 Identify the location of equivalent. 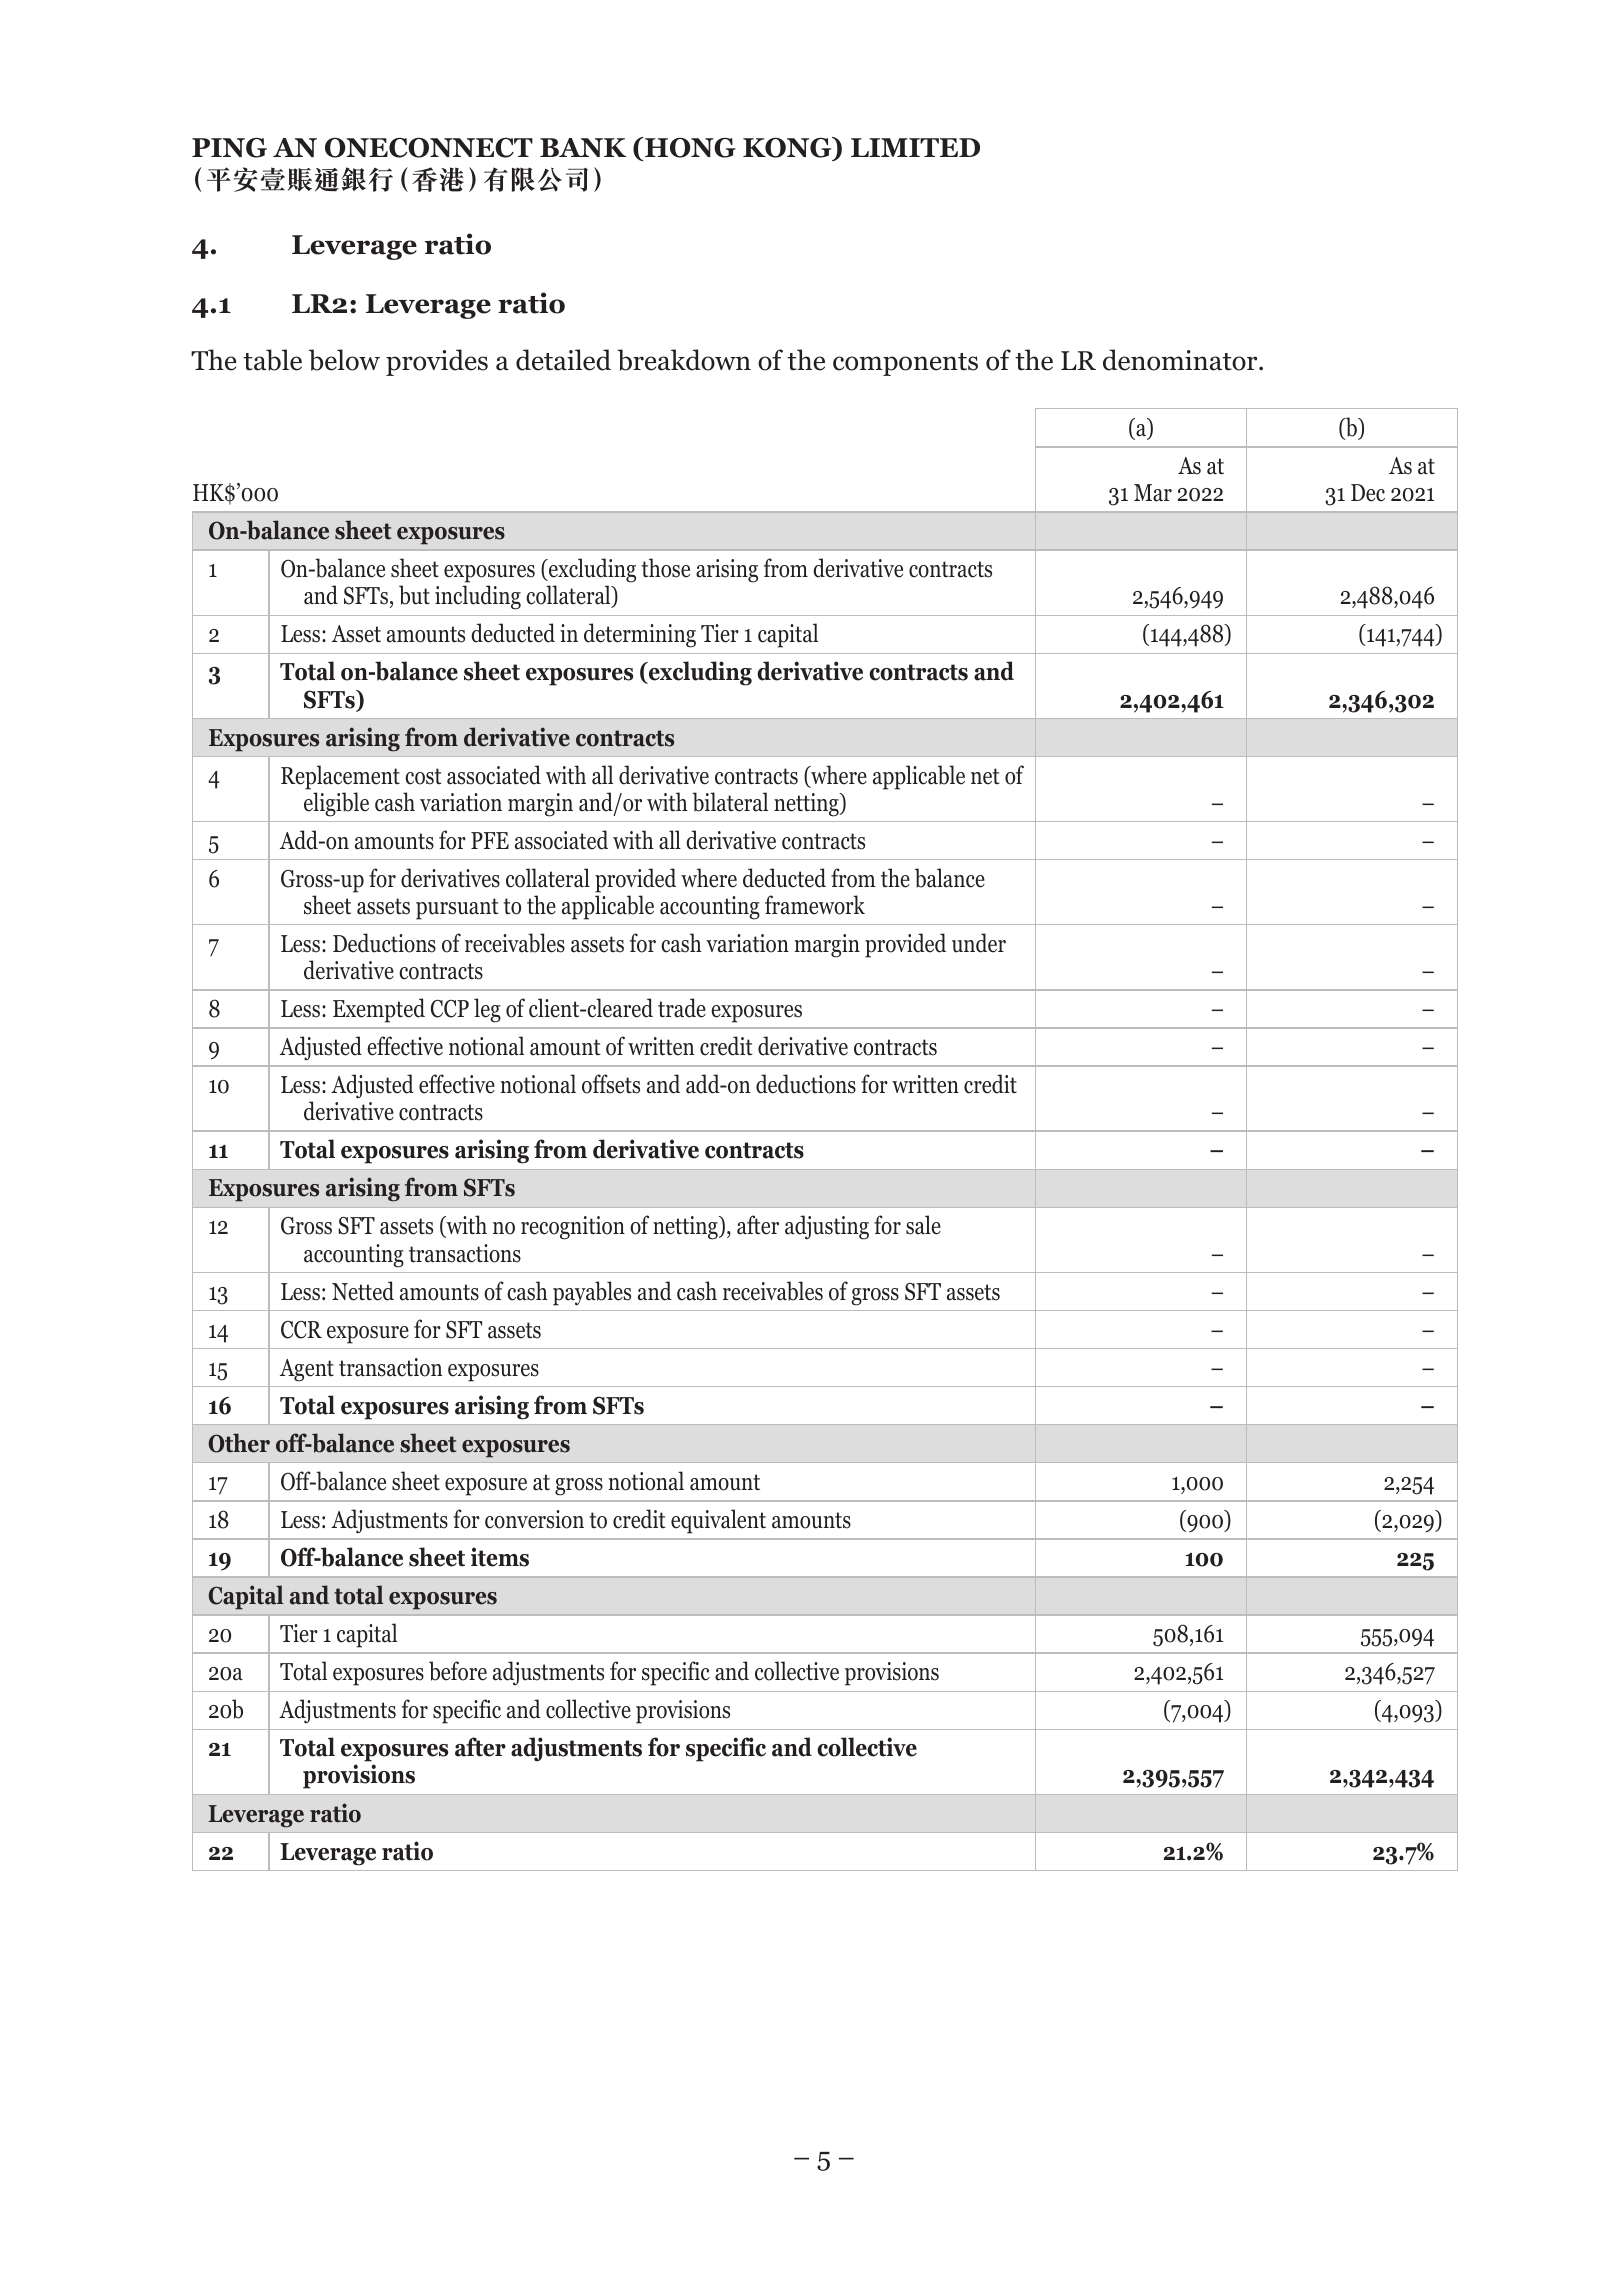
(718, 1521).
